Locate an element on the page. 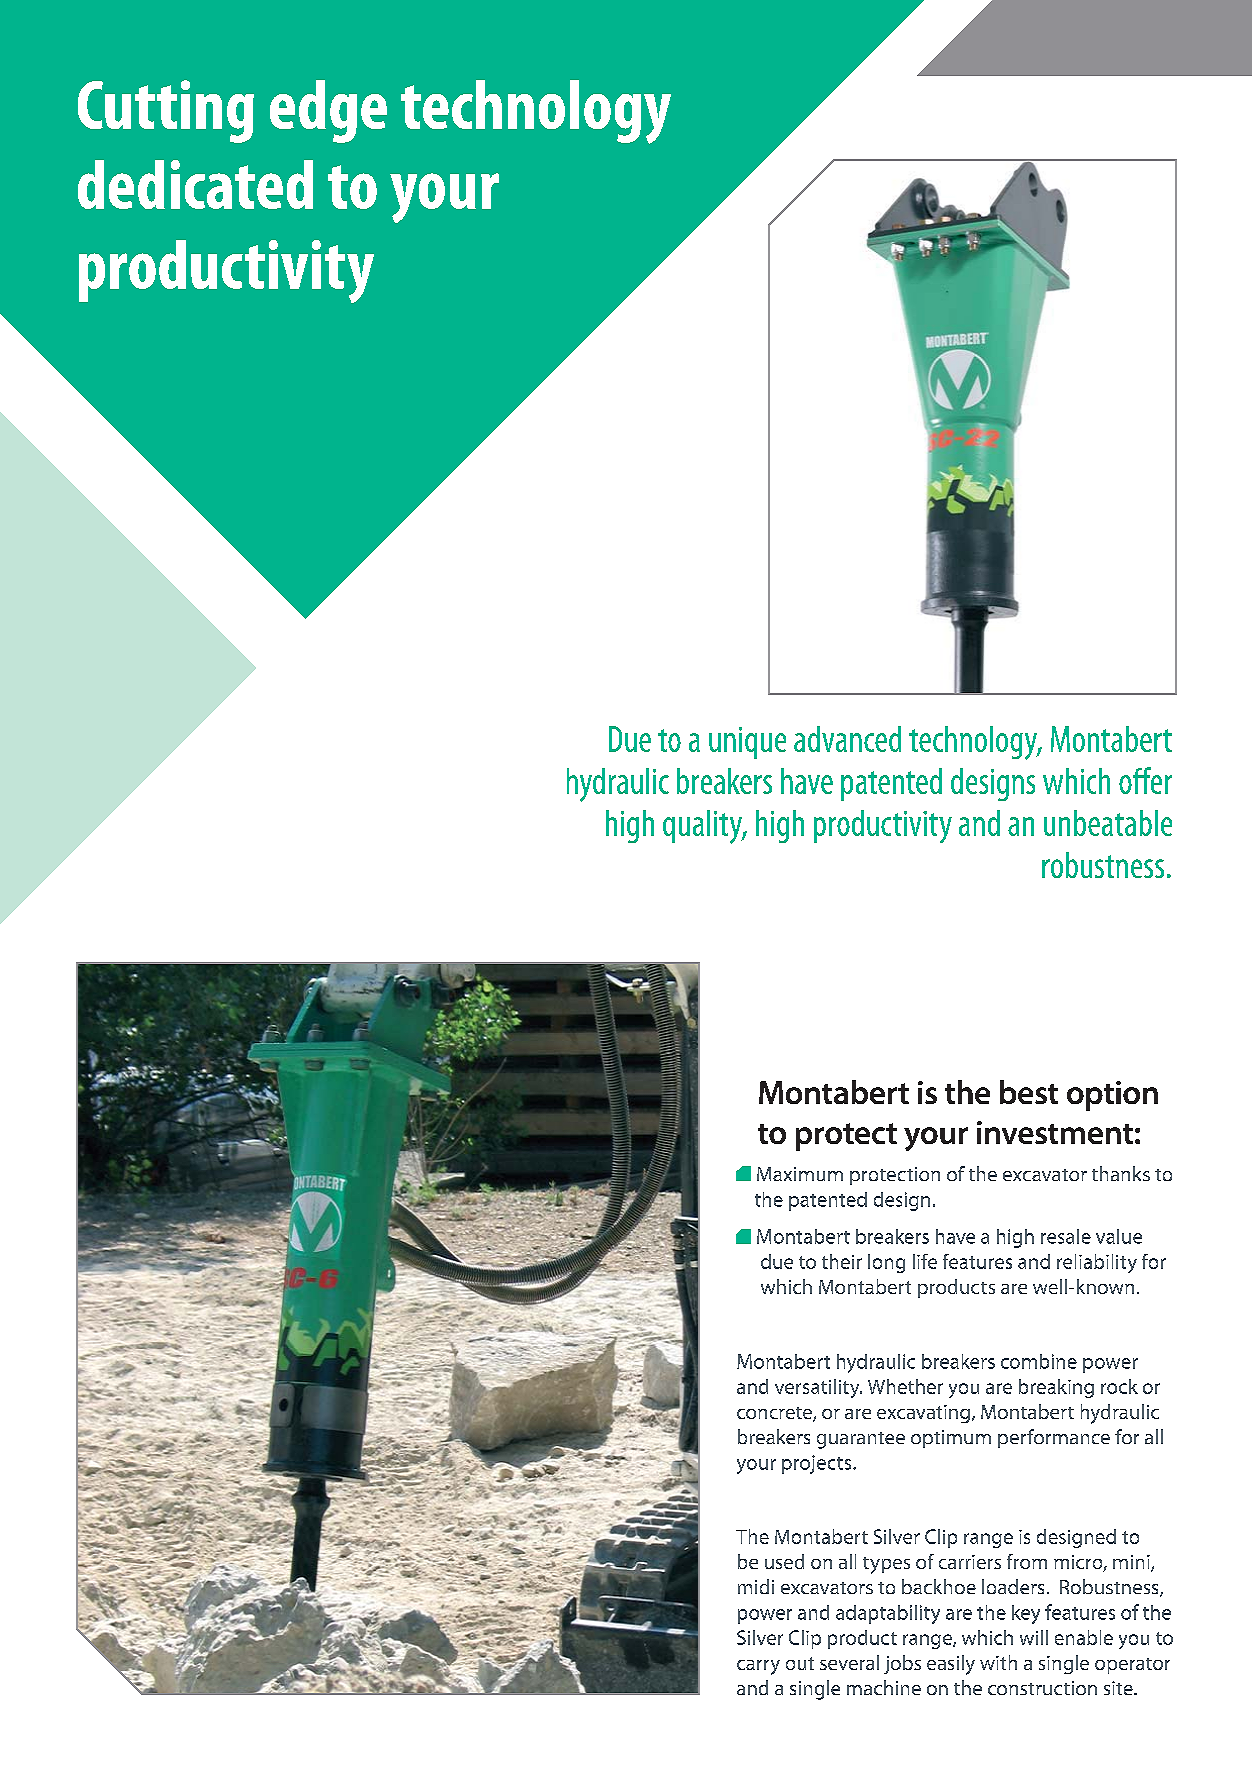 Image resolution: width=1252 pixels, height=1771 pixels. their is located at coordinates (842, 1261).
